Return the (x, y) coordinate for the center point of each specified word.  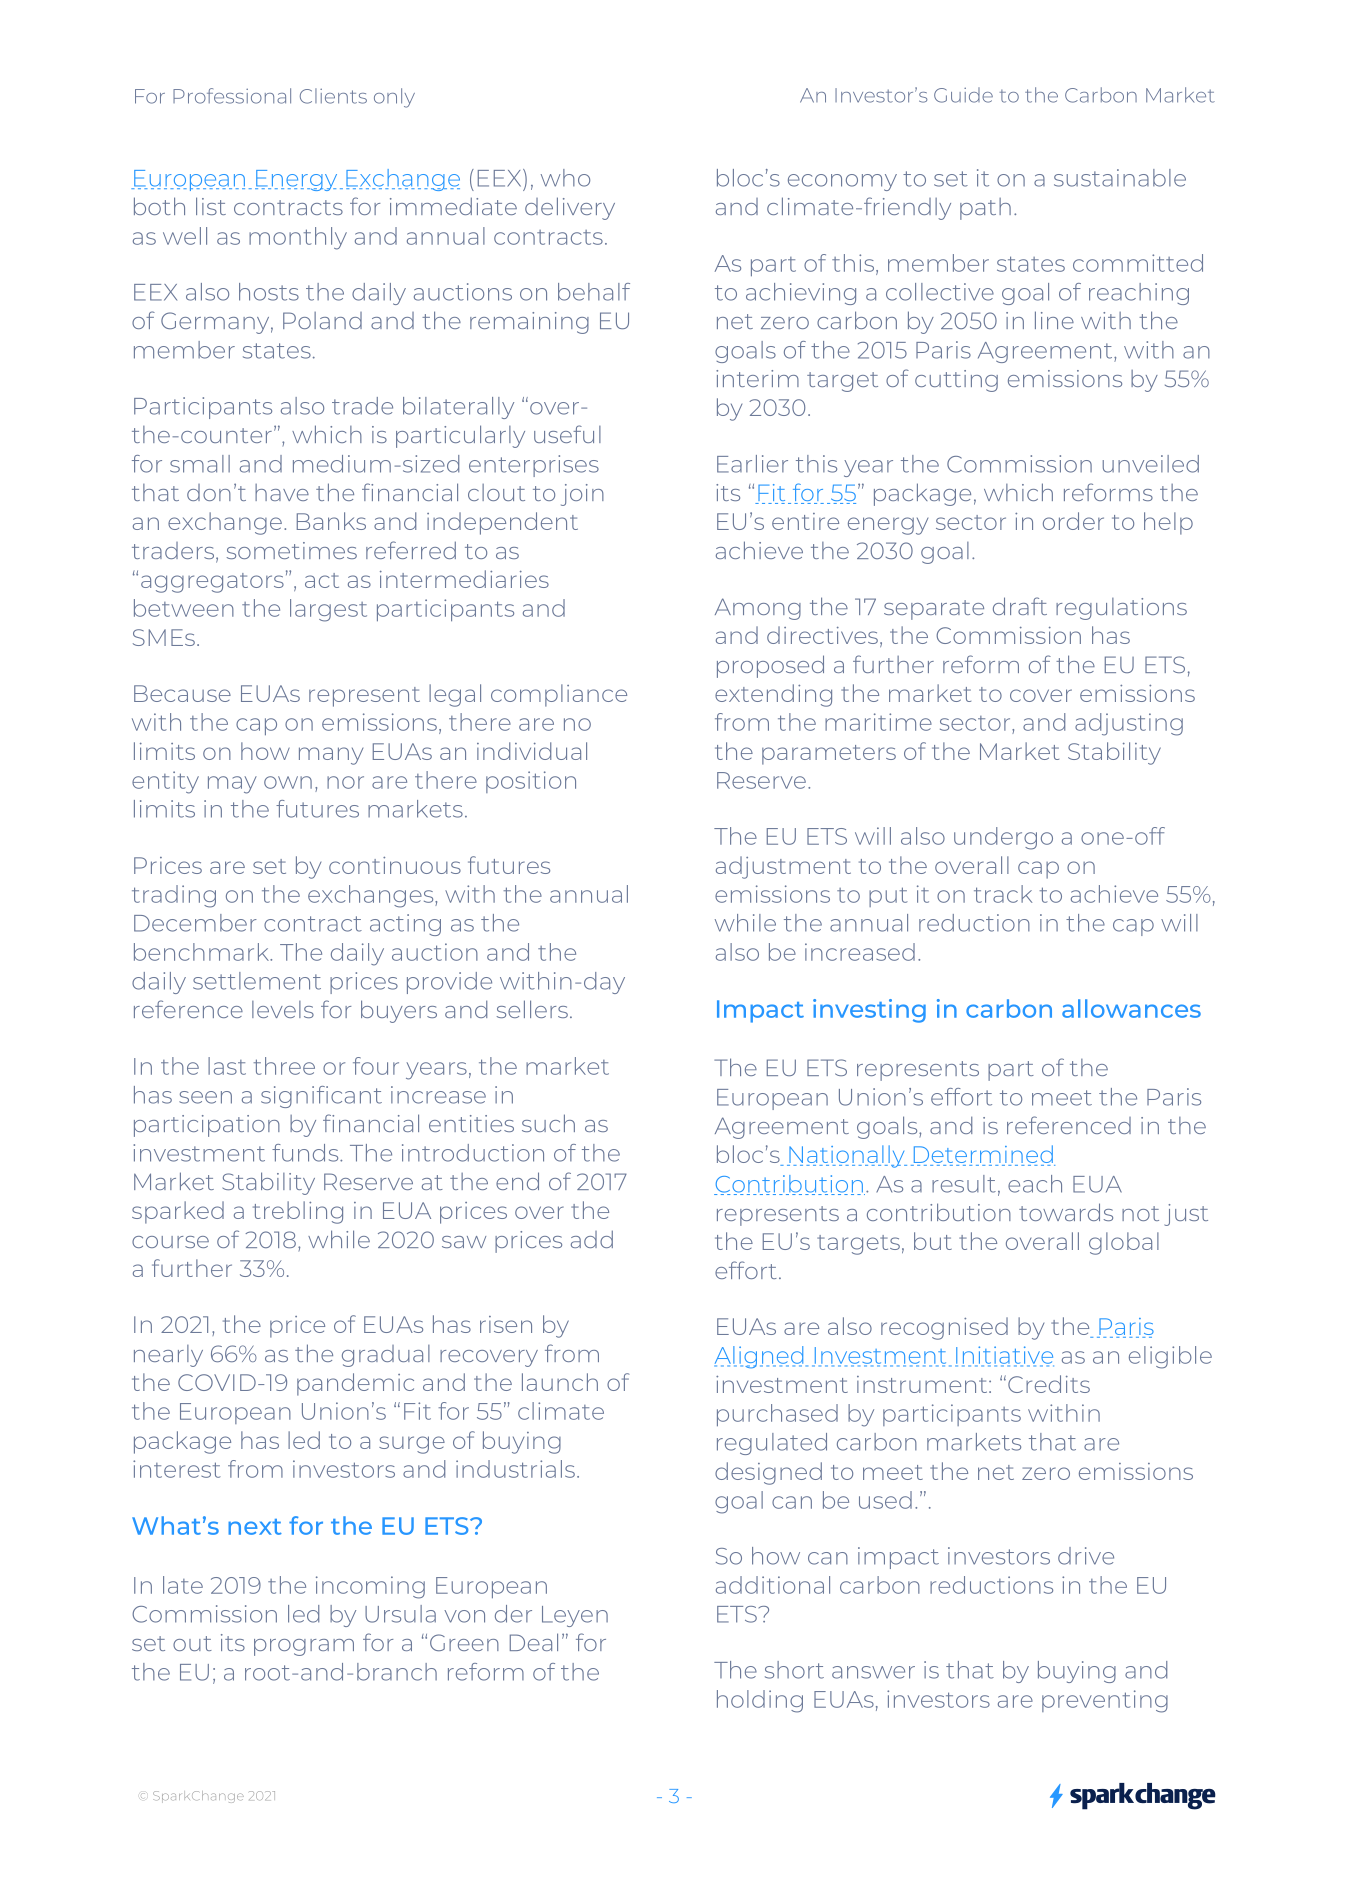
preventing (1105, 1701)
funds (306, 1153)
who (565, 178)
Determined (983, 1155)
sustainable (1120, 178)
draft (1020, 606)
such (548, 1123)
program (304, 1647)
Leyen (575, 1616)
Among (758, 609)
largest (328, 610)
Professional (232, 96)
